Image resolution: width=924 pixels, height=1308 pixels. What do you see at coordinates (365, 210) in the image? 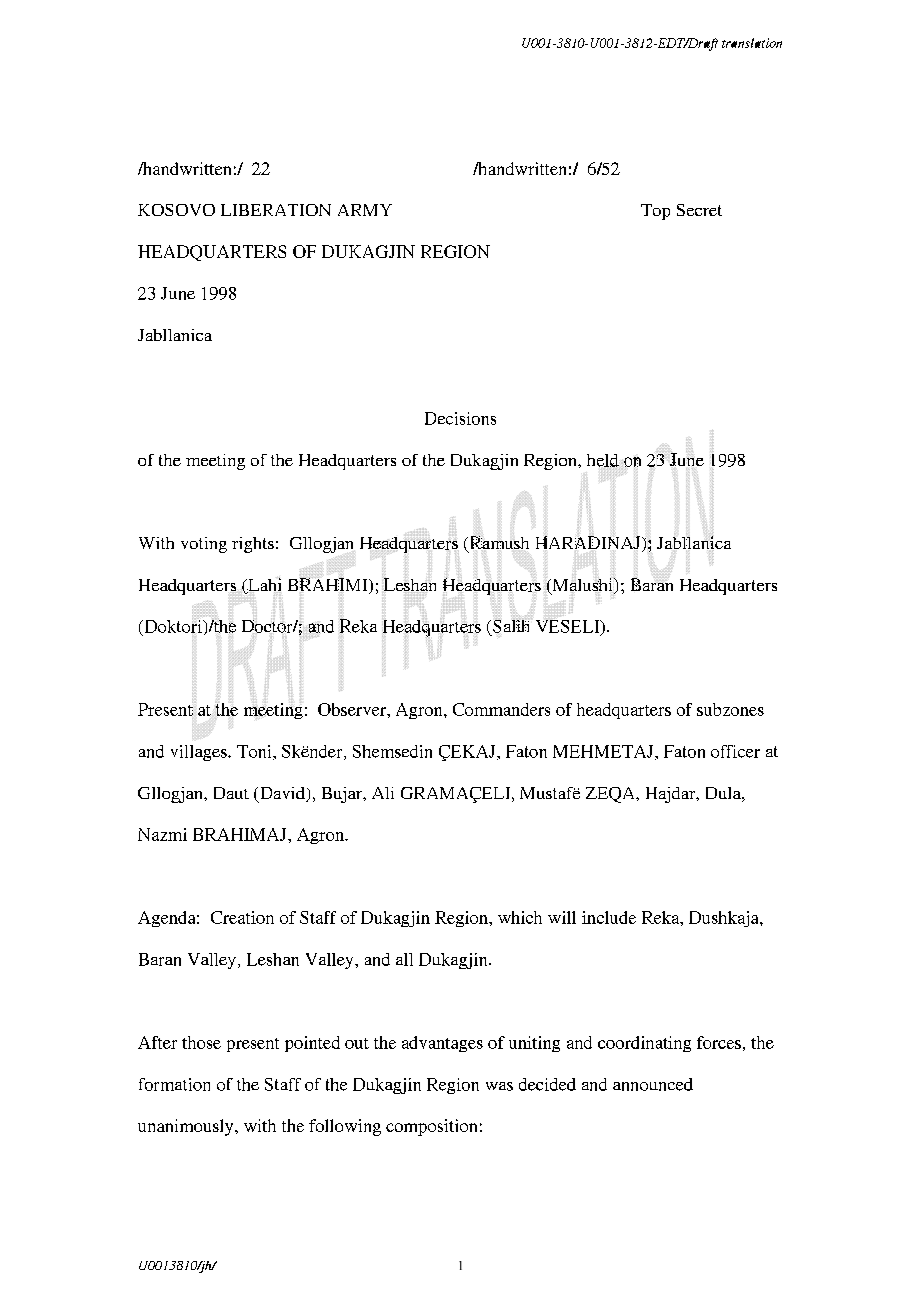
I see `ARMY` at bounding box center [365, 210].
